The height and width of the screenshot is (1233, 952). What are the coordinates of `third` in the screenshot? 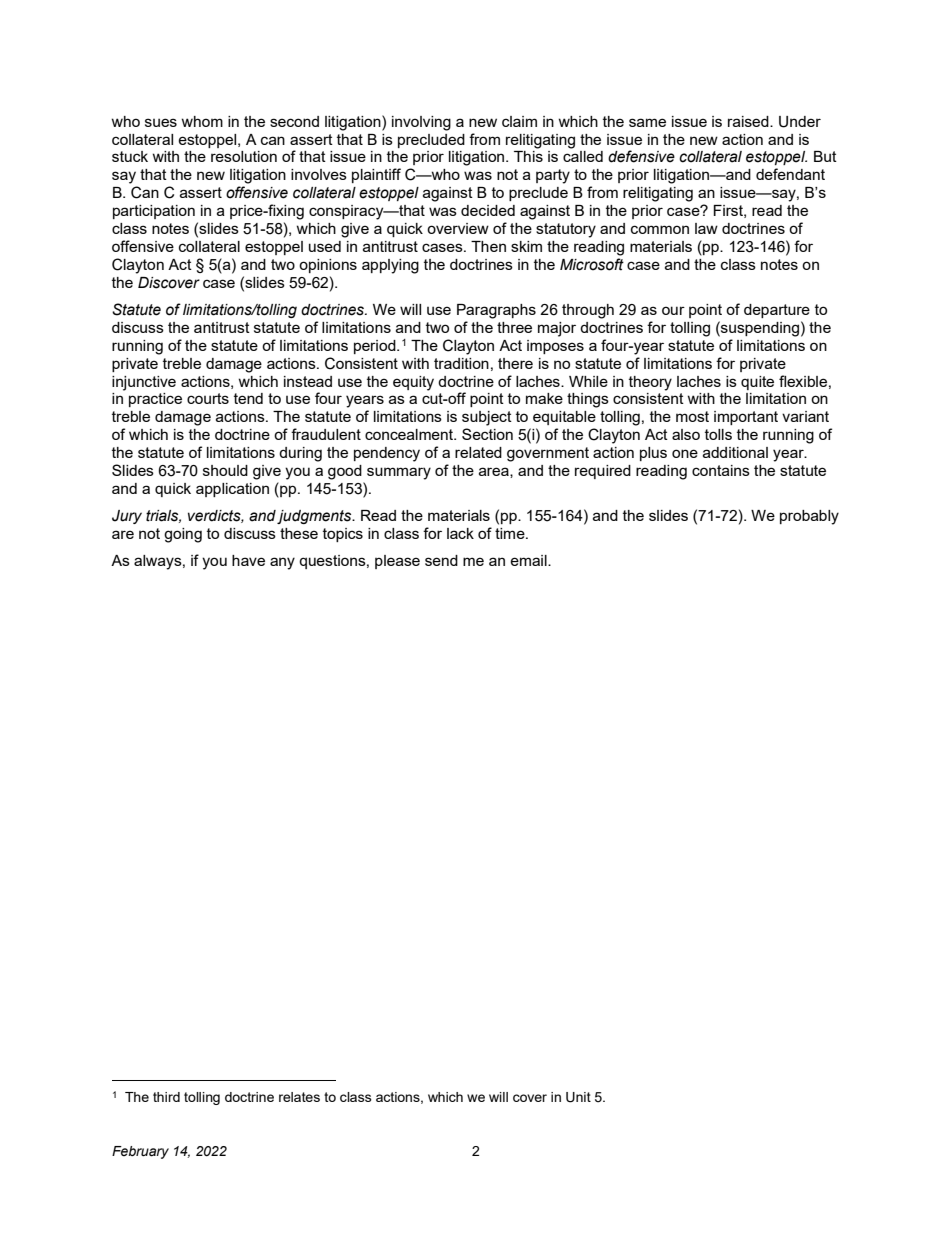 It's located at (166, 1097).
